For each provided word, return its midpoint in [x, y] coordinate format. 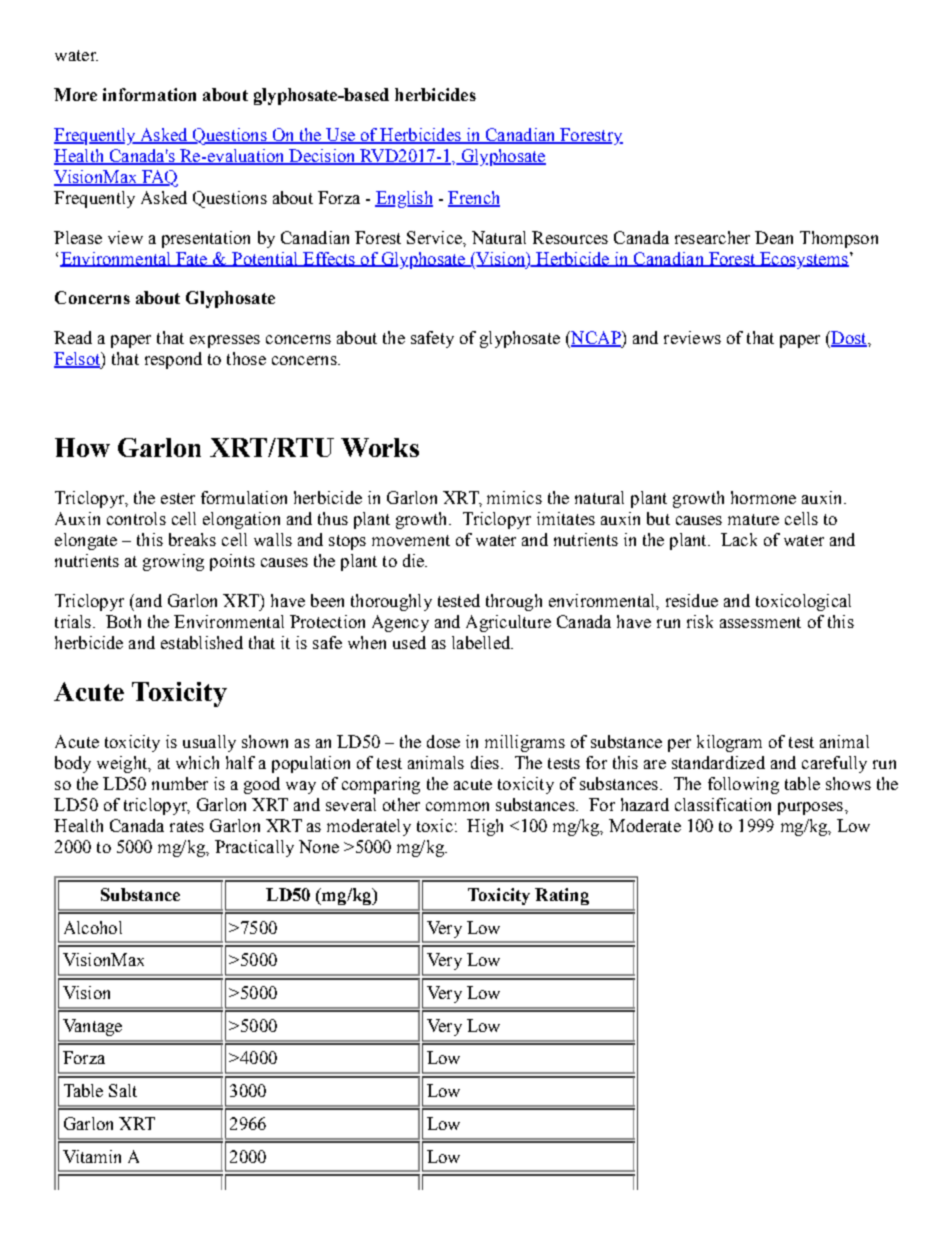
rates [187, 826]
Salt [123, 1090]
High [485, 827]
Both [123, 621]
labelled [482, 642]
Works [380, 447]
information [149, 94]
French [474, 199]
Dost [849, 339]
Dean [774, 237]
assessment [760, 622]
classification [723, 804]
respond [173, 360]
